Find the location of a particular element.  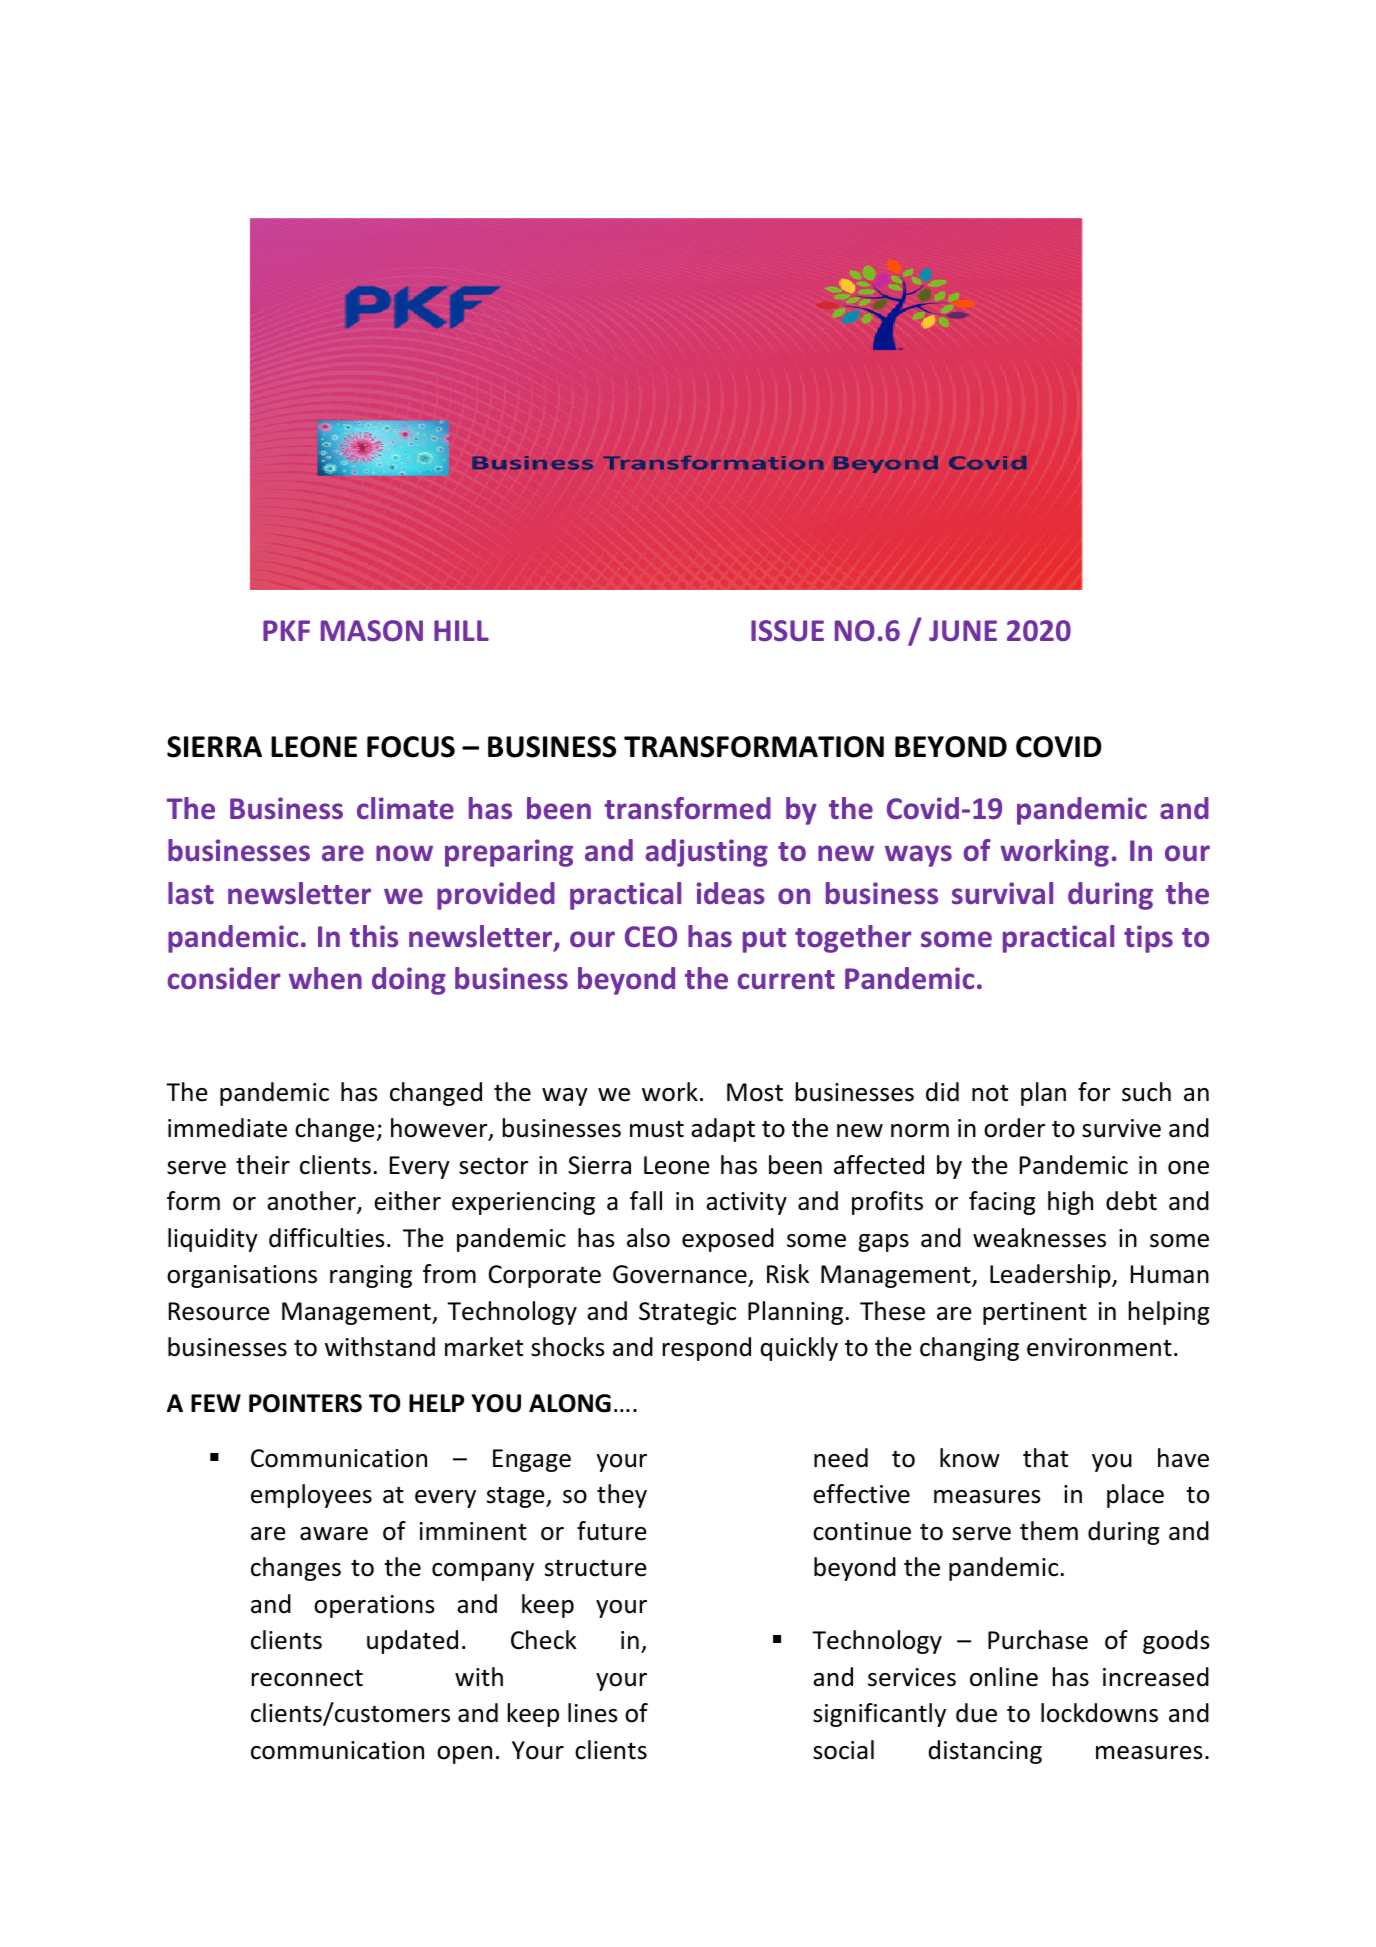

ISSUE is located at coordinates (787, 631).
